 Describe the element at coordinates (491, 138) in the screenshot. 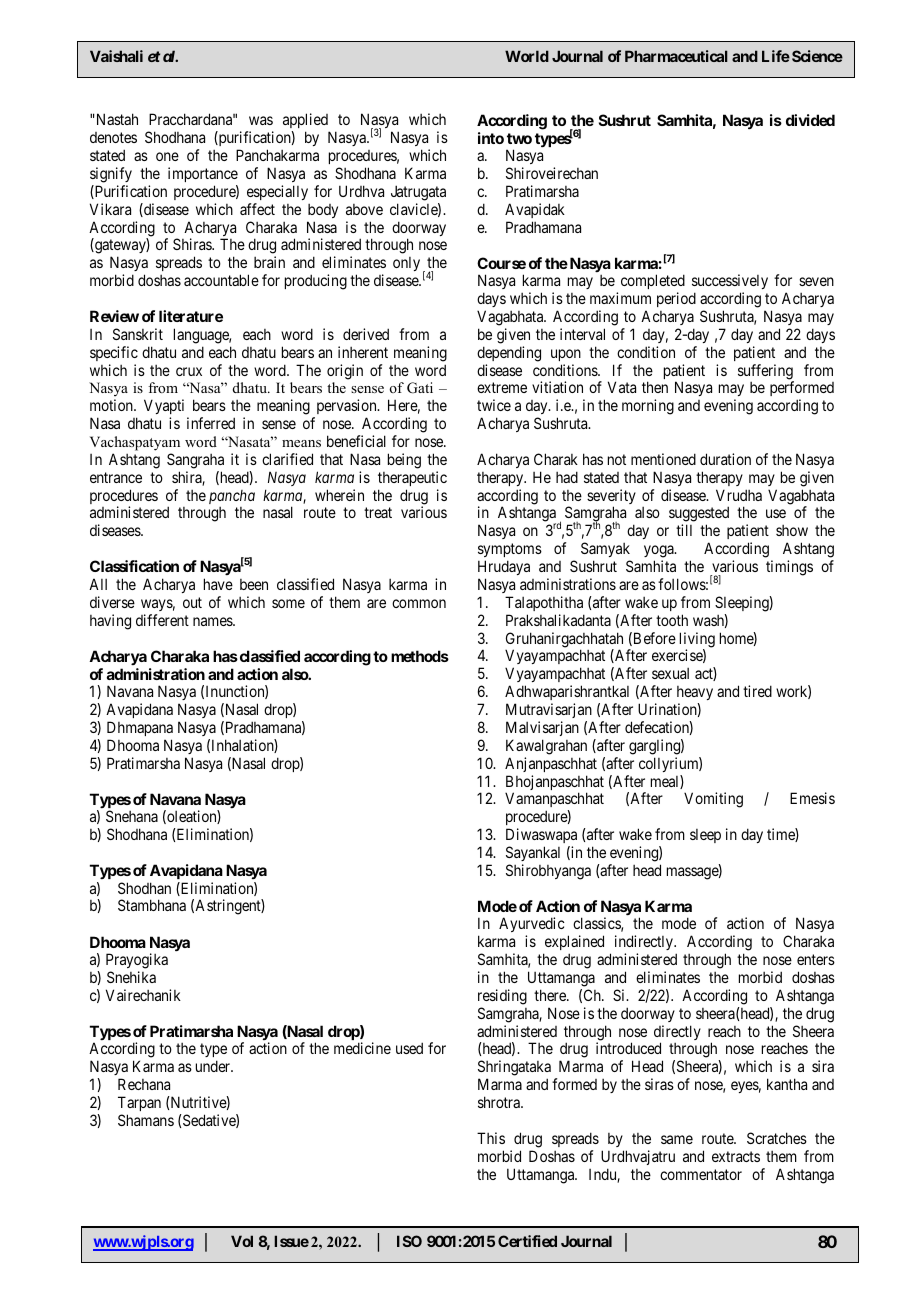

I see `into` at that location.
